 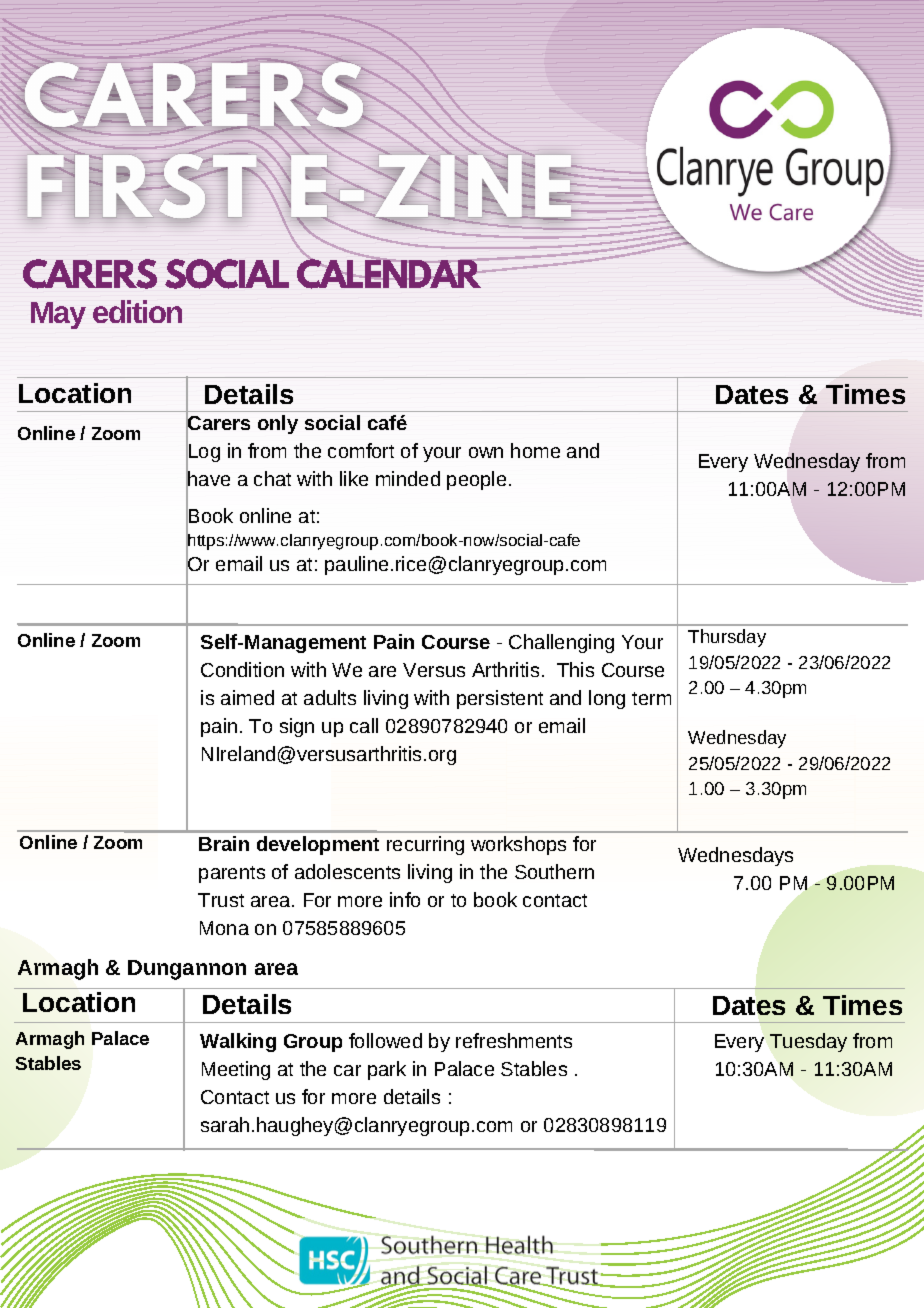 I want to click on recurring, so click(x=425, y=845).
